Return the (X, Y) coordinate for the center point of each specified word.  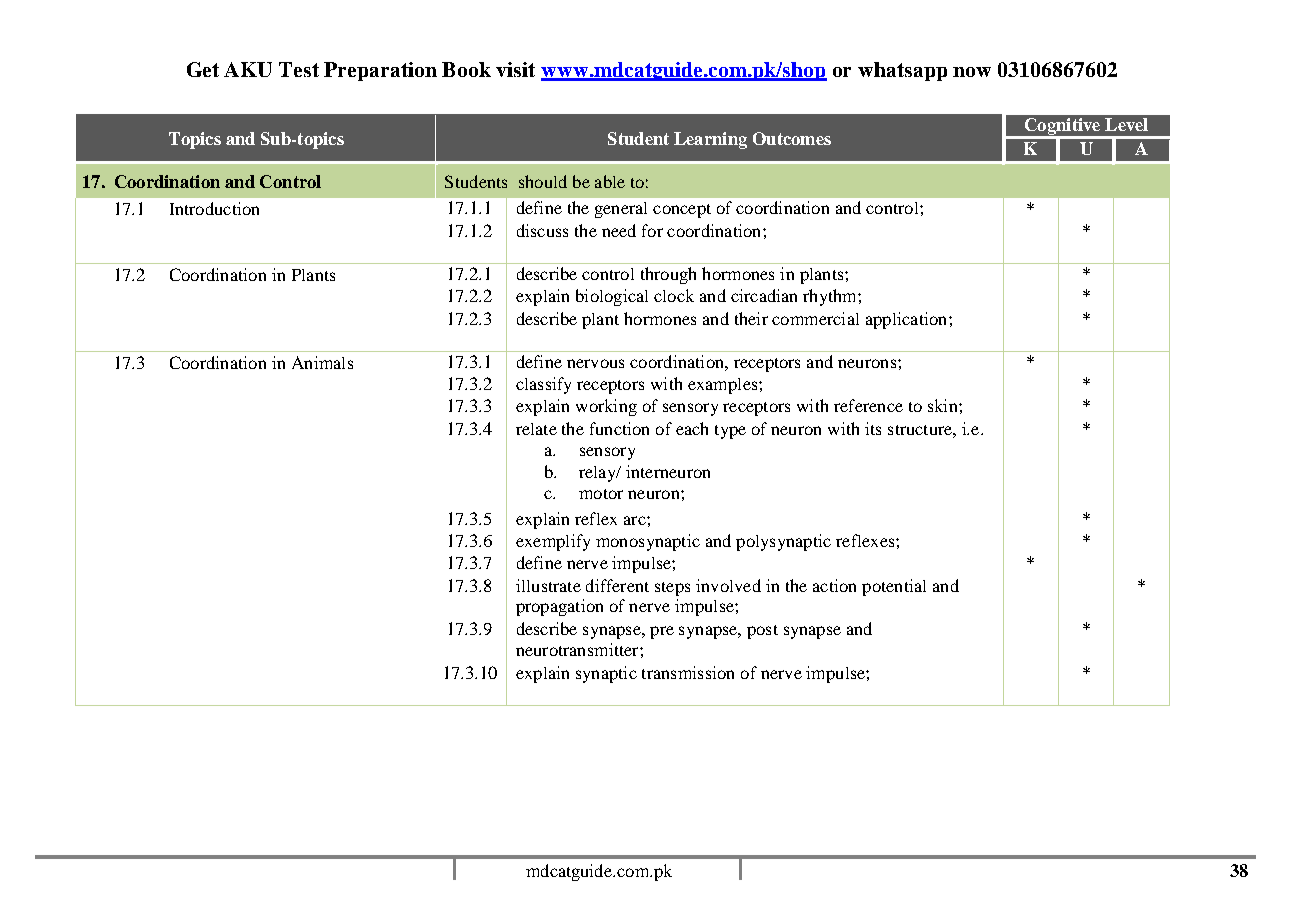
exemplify (553, 542)
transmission (688, 672)
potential (894, 587)
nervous (595, 363)
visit (515, 69)
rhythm (831, 297)
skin (944, 405)
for (652, 230)
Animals (322, 362)
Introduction (214, 208)
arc (636, 520)
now (972, 72)
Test (299, 69)
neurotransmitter (578, 649)
